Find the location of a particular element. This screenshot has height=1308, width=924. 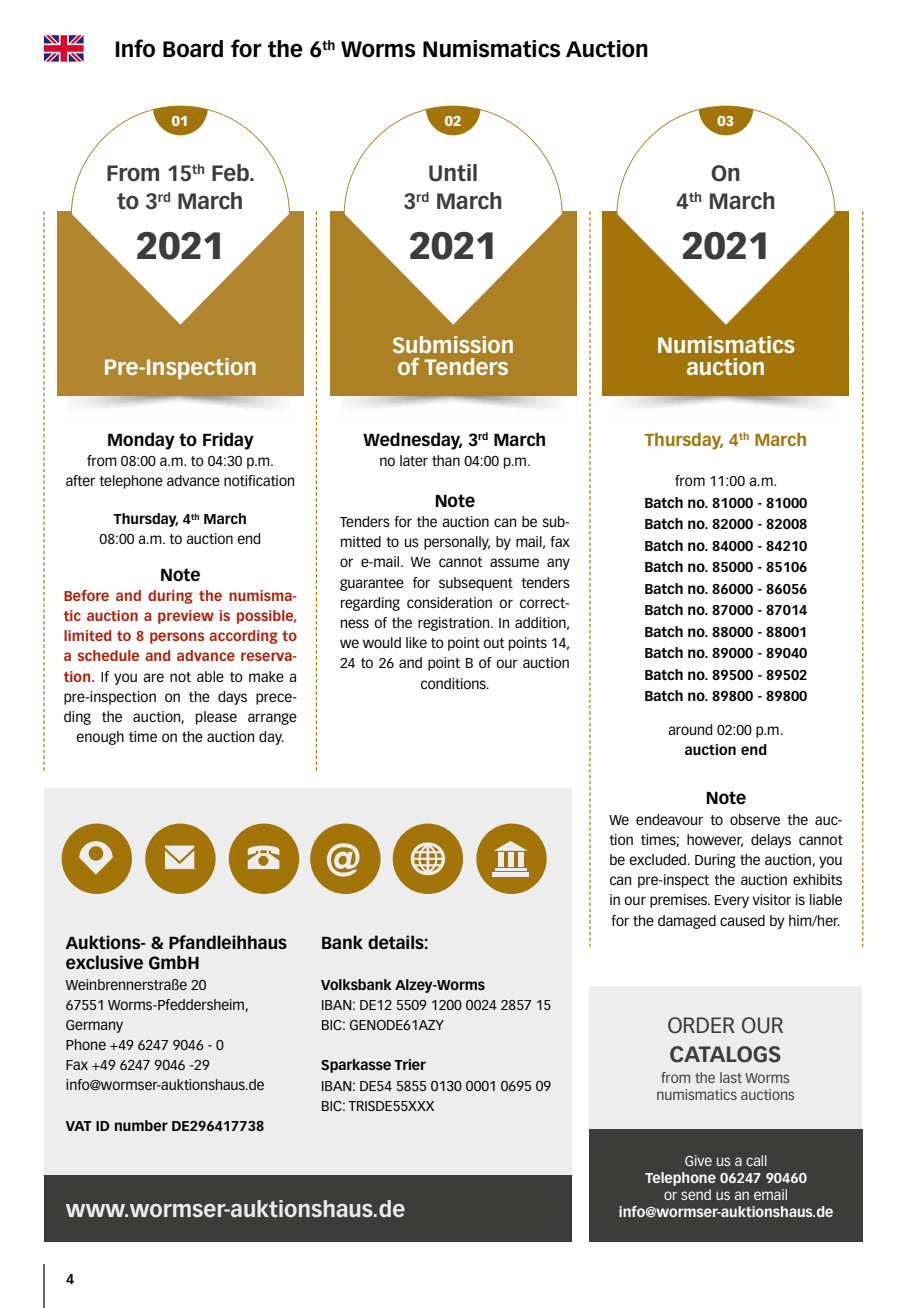

around is located at coordinates (690, 729).
